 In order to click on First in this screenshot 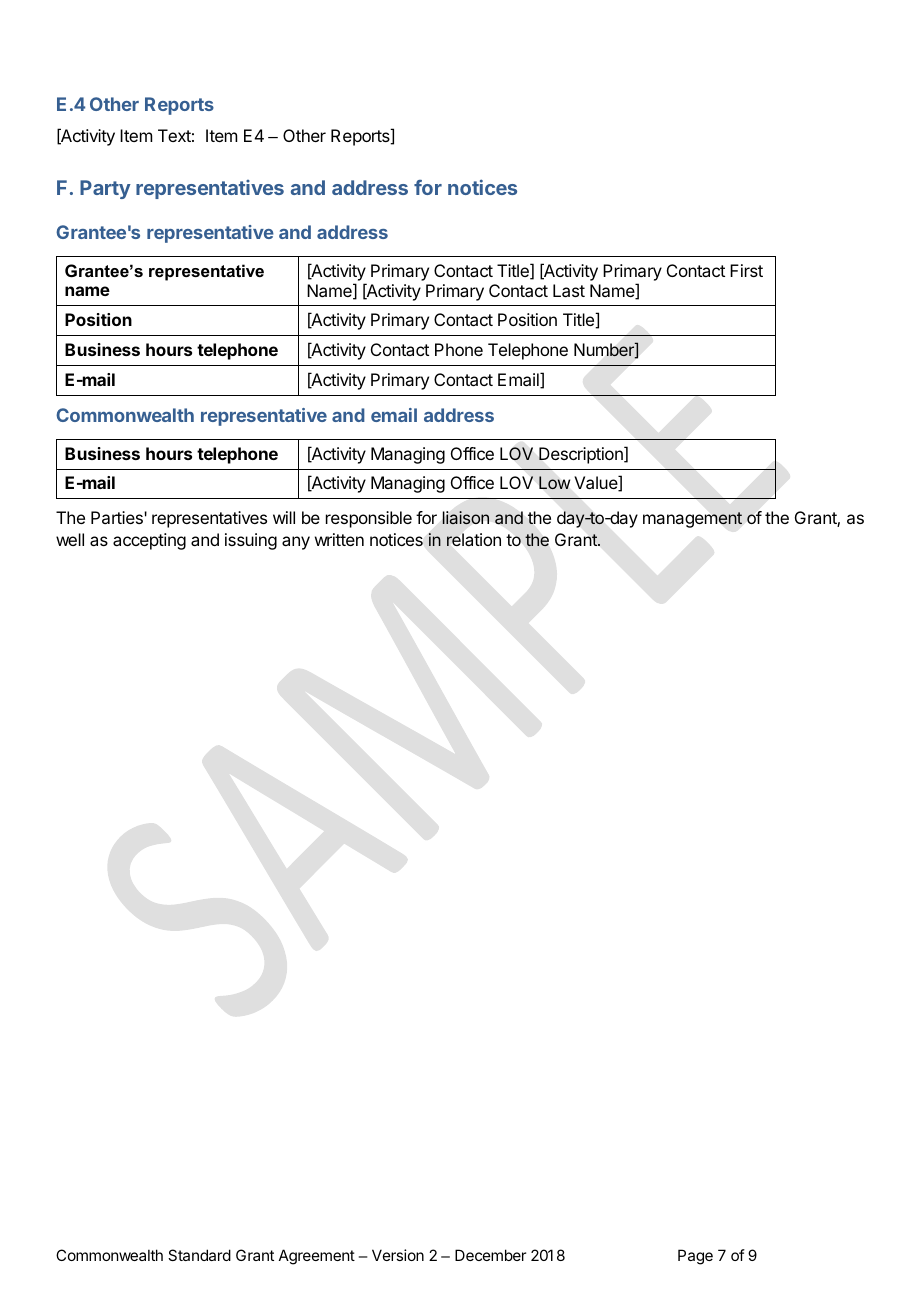, I will do `click(746, 270)`.
